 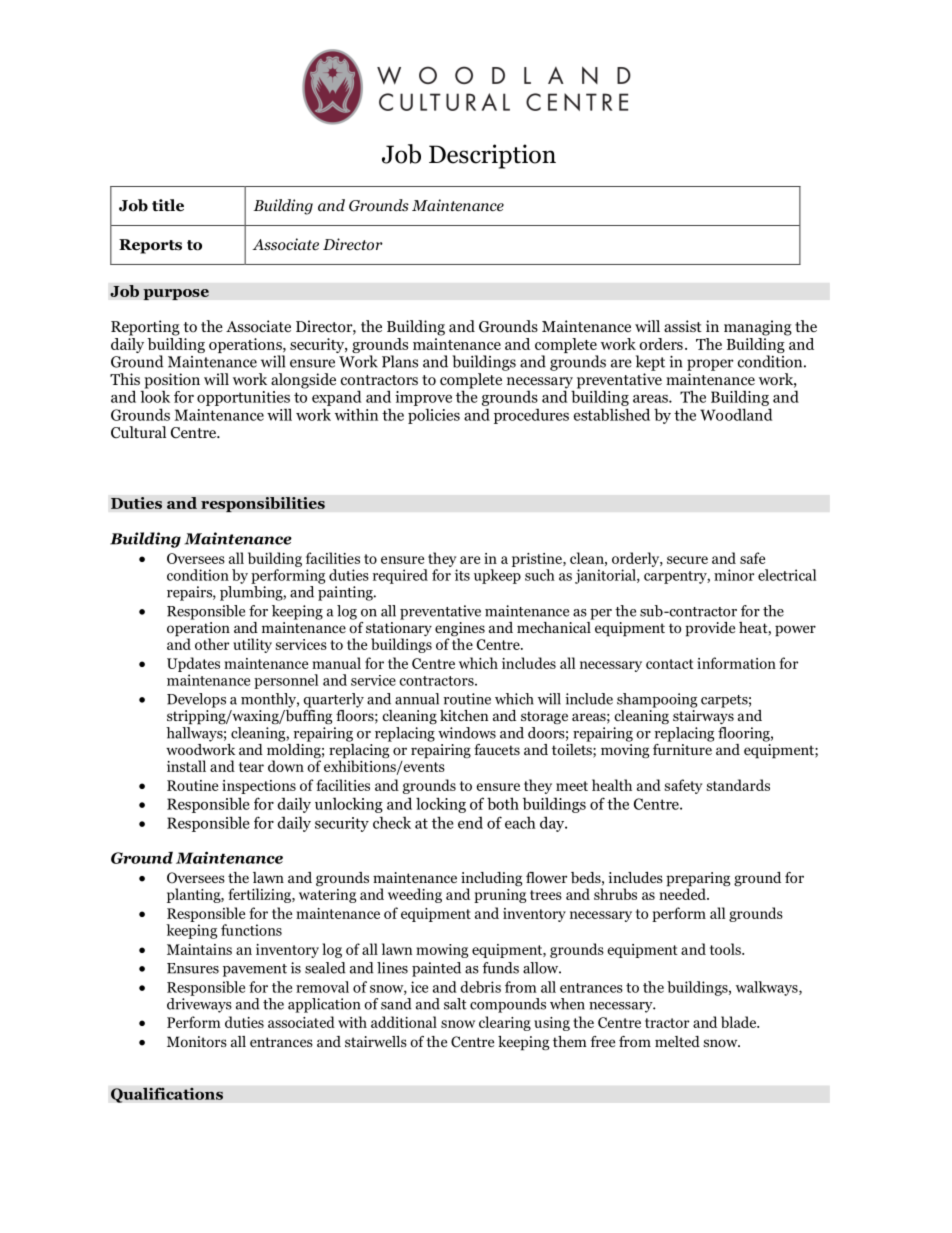 What do you see at coordinates (168, 205) in the screenshot?
I see `title` at bounding box center [168, 205].
